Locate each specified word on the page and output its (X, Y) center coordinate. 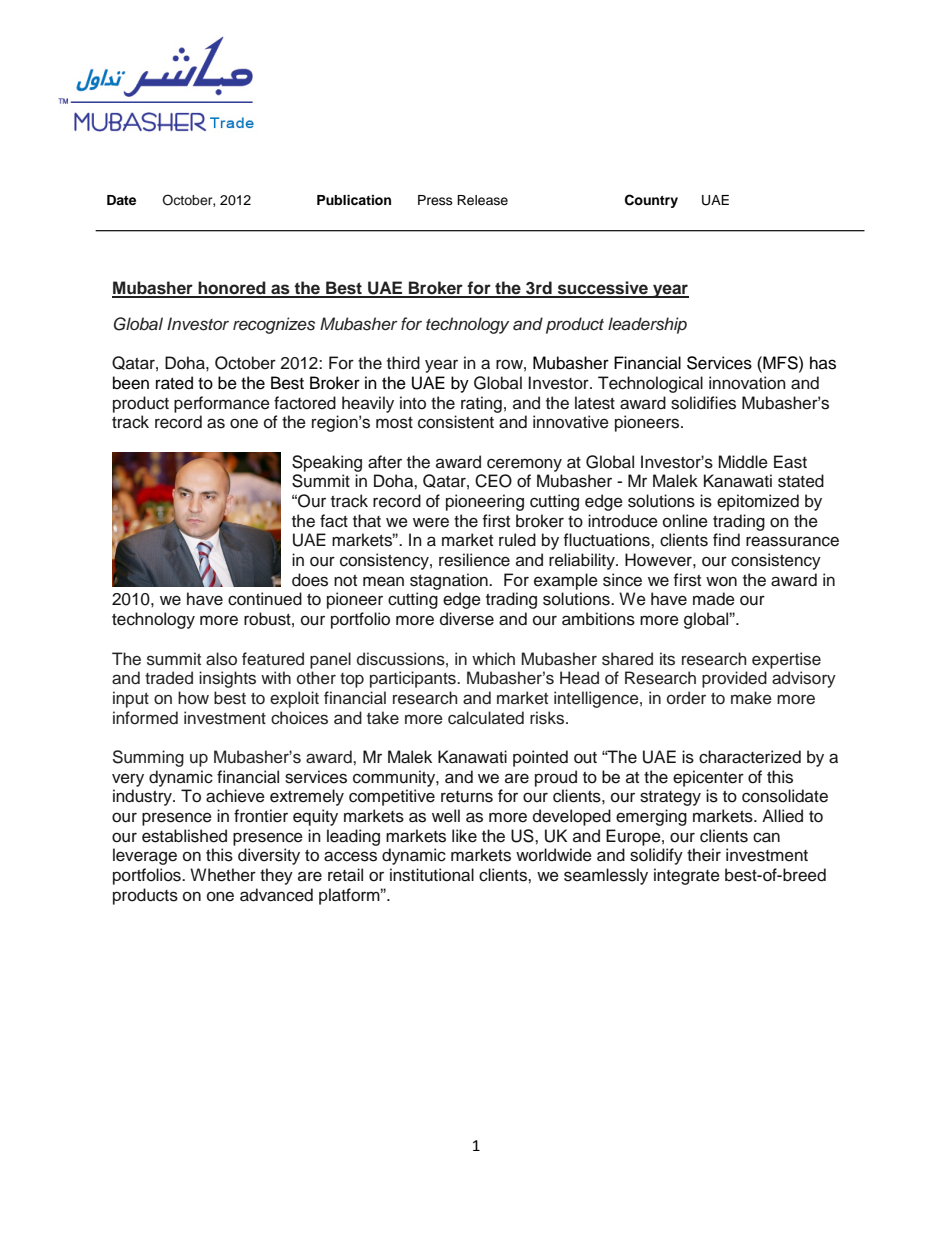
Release (482, 200)
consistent (456, 422)
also (221, 659)
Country (651, 201)
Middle (743, 462)
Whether (223, 875)
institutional (432, 875)
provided (734, 679)
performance (222, 404)
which (493, 659)
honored (232, 289)
